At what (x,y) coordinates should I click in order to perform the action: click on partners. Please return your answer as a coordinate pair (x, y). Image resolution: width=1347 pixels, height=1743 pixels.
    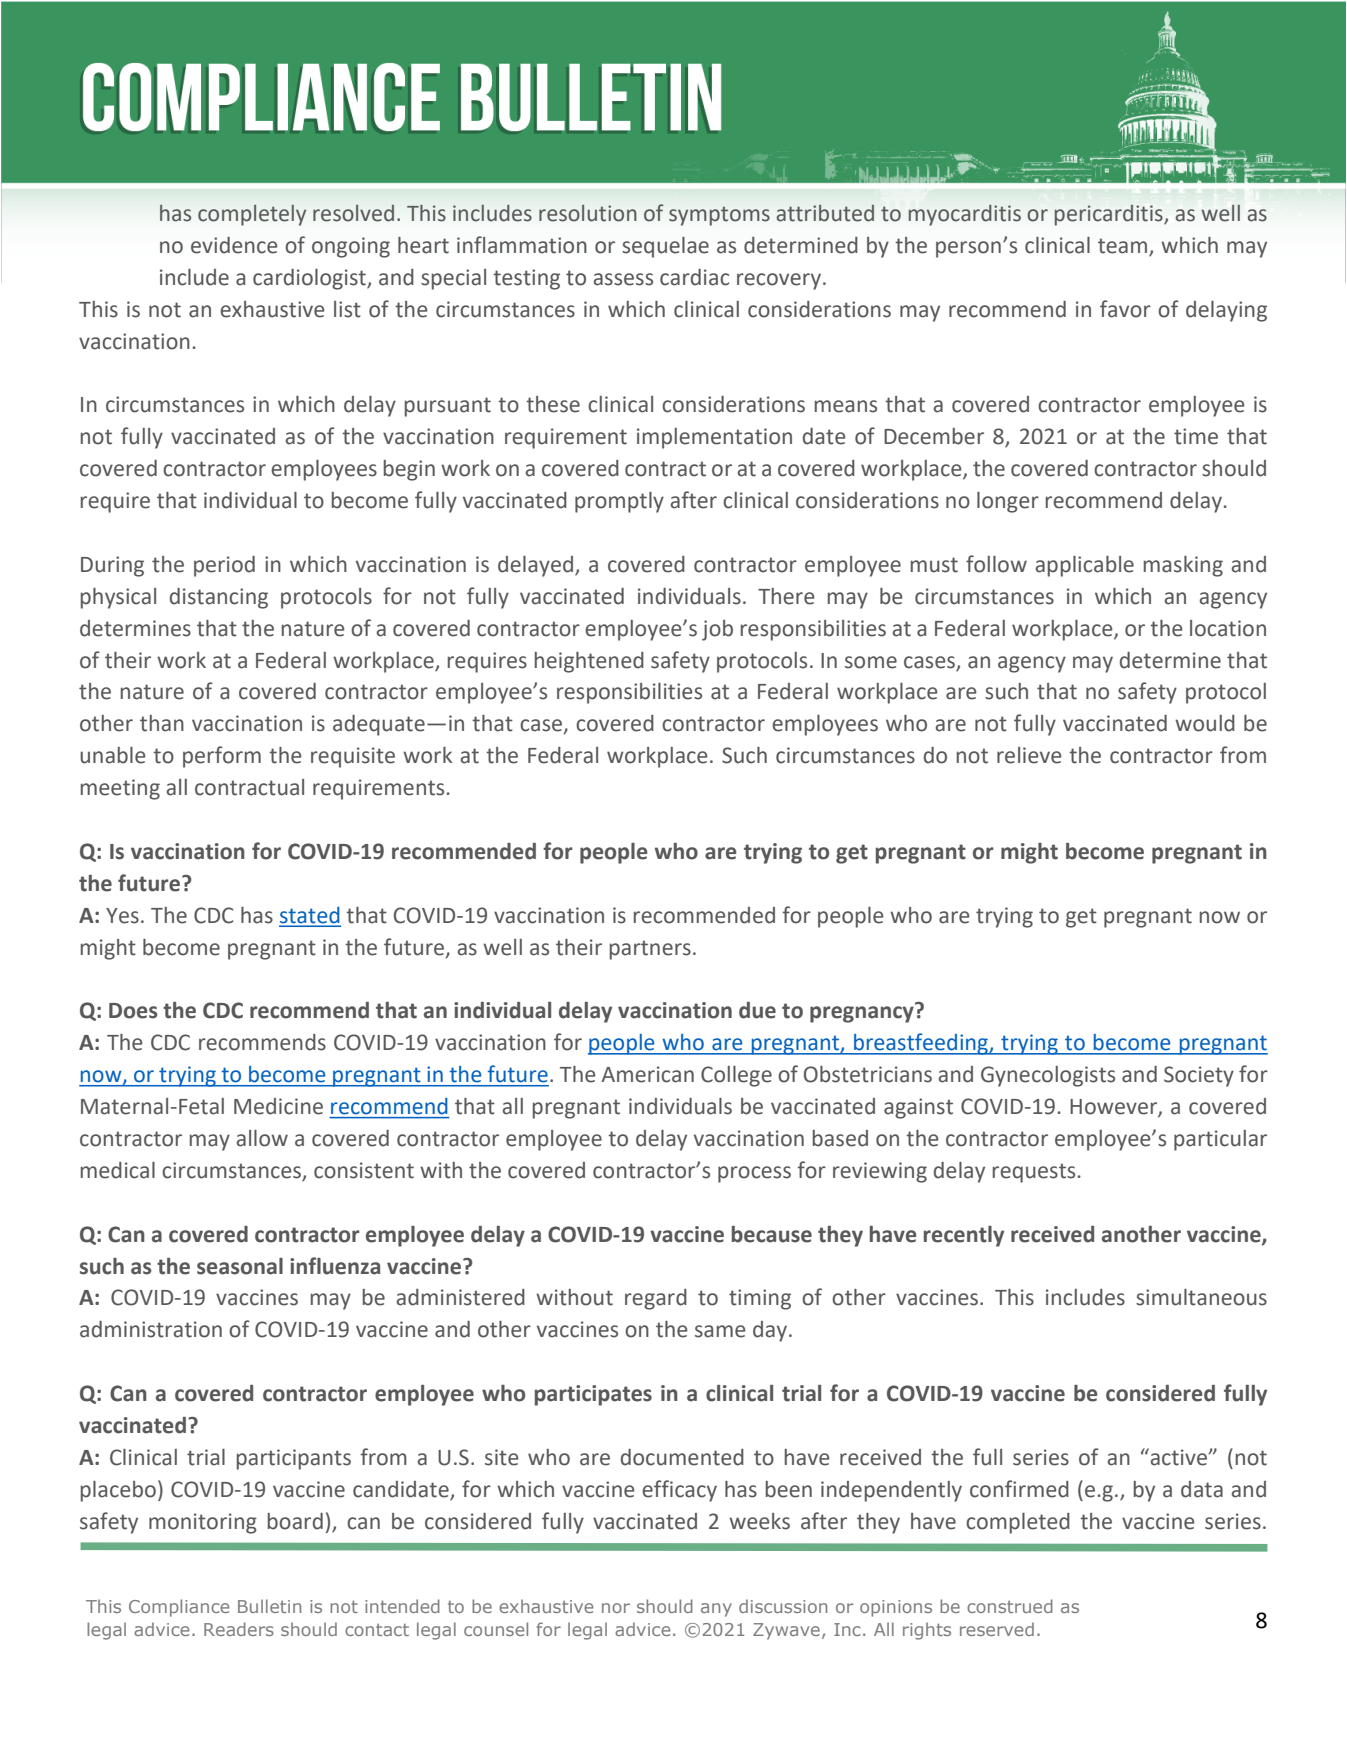
    Looking at the image, I should click on (650, 950).
